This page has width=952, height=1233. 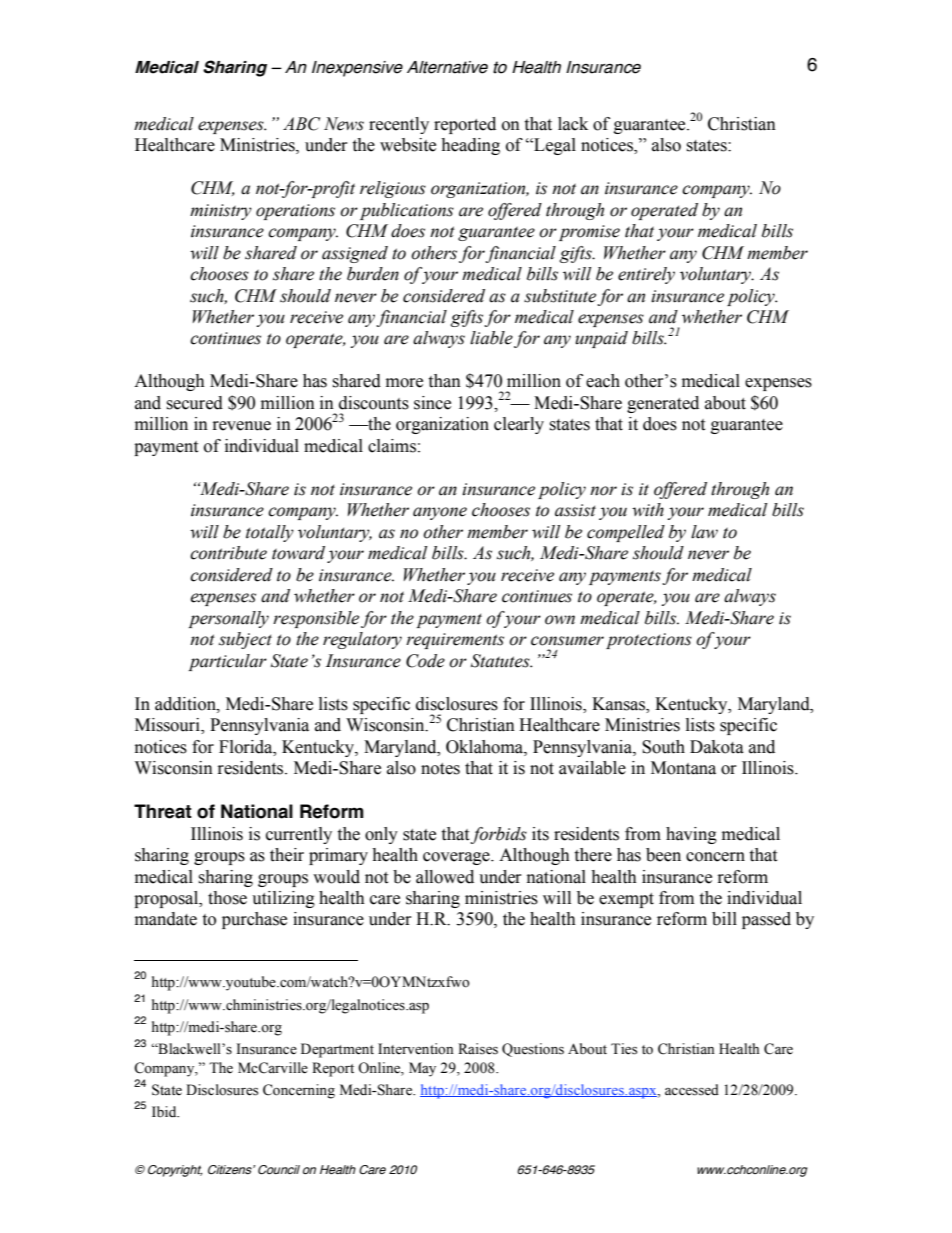 What do you see at coordinates (165, 1111) in the page?
I see `Ibid` at bounding box center [165, 1111].
